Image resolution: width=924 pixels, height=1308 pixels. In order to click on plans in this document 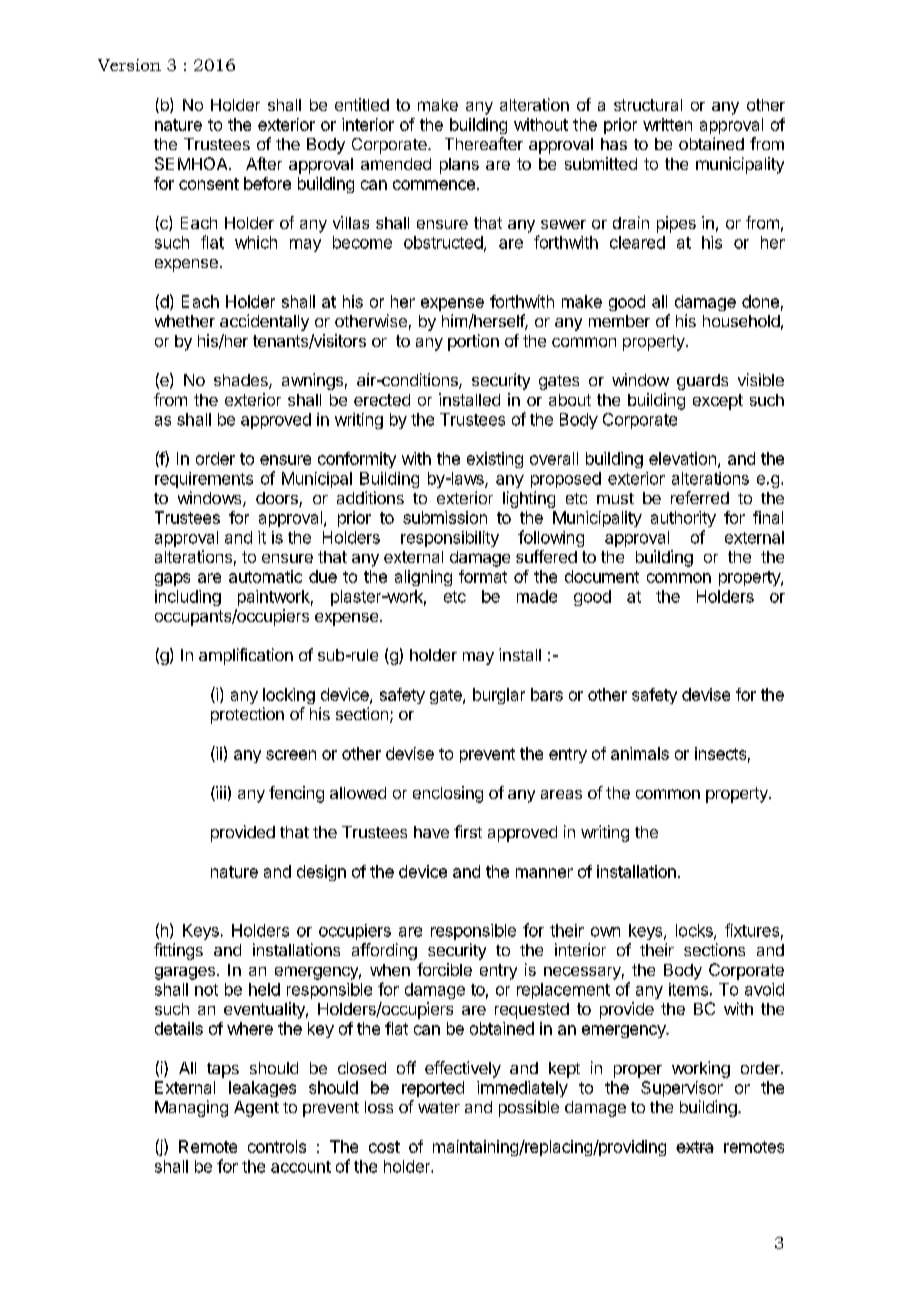, I will do `click(459, 166)`.
